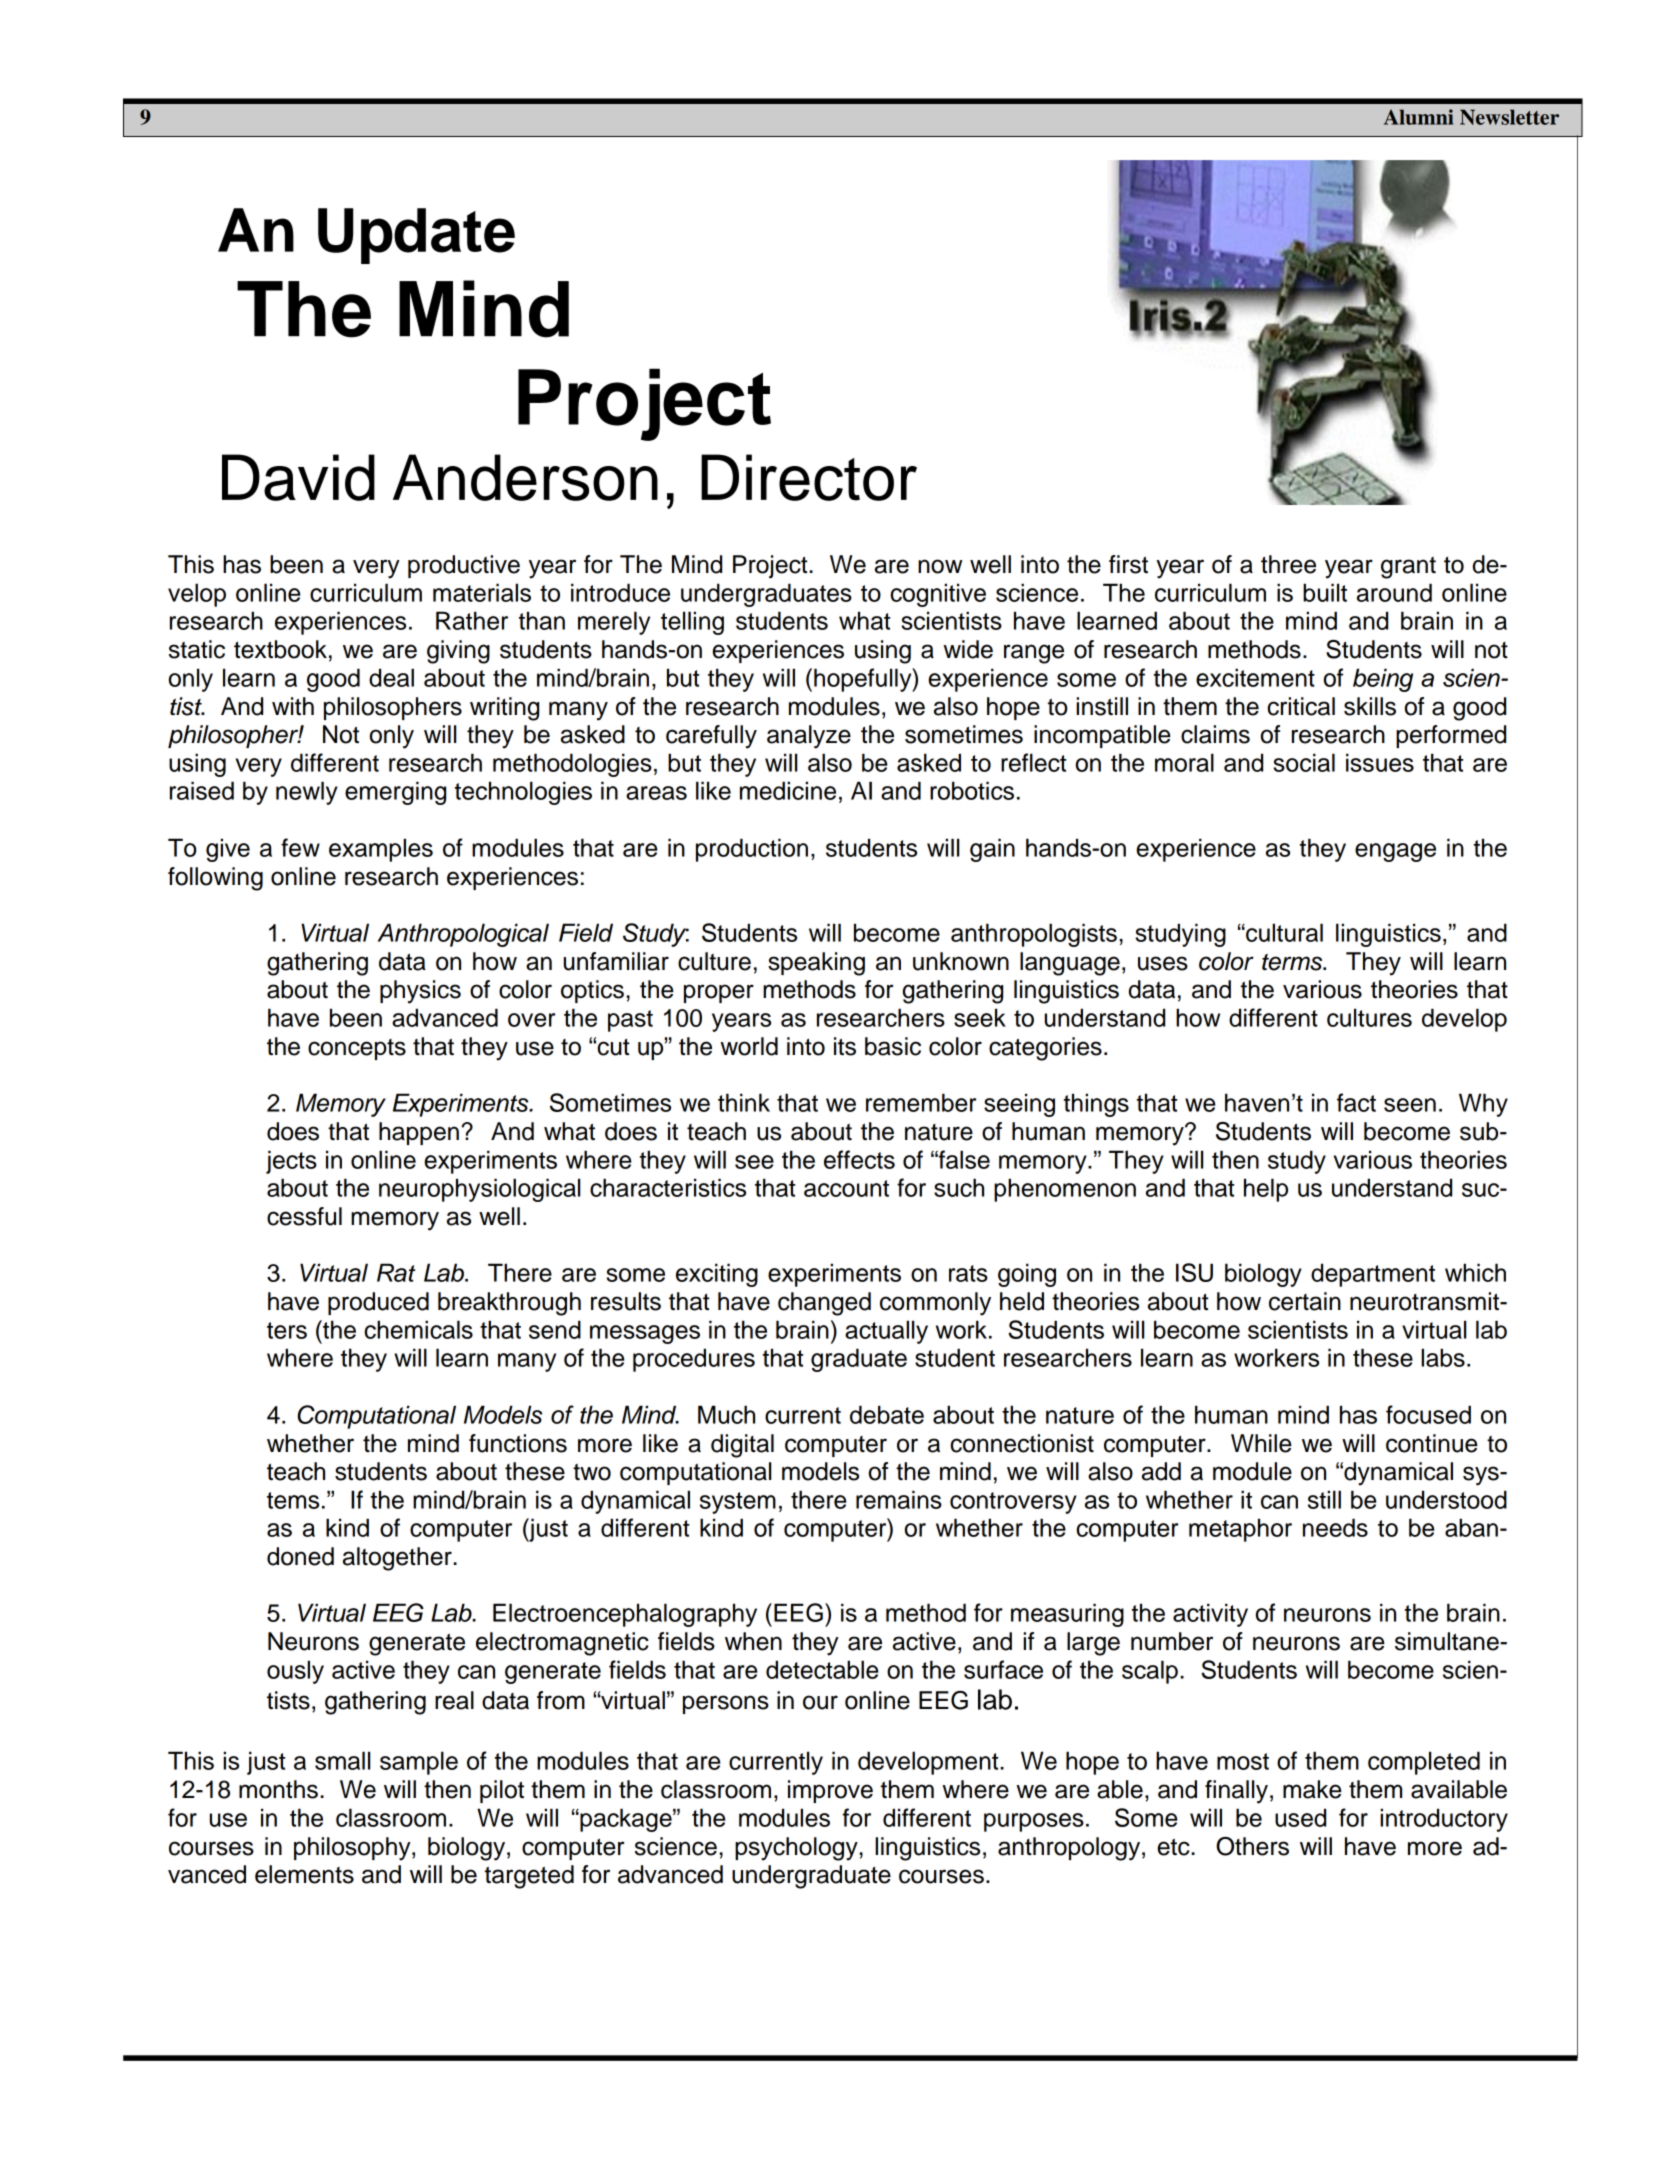 This page has height=2169, width=1676. What do you see at coordinates (353, 1849) in the page?
I see `philosophy` at bounding box center [353, 1849].
